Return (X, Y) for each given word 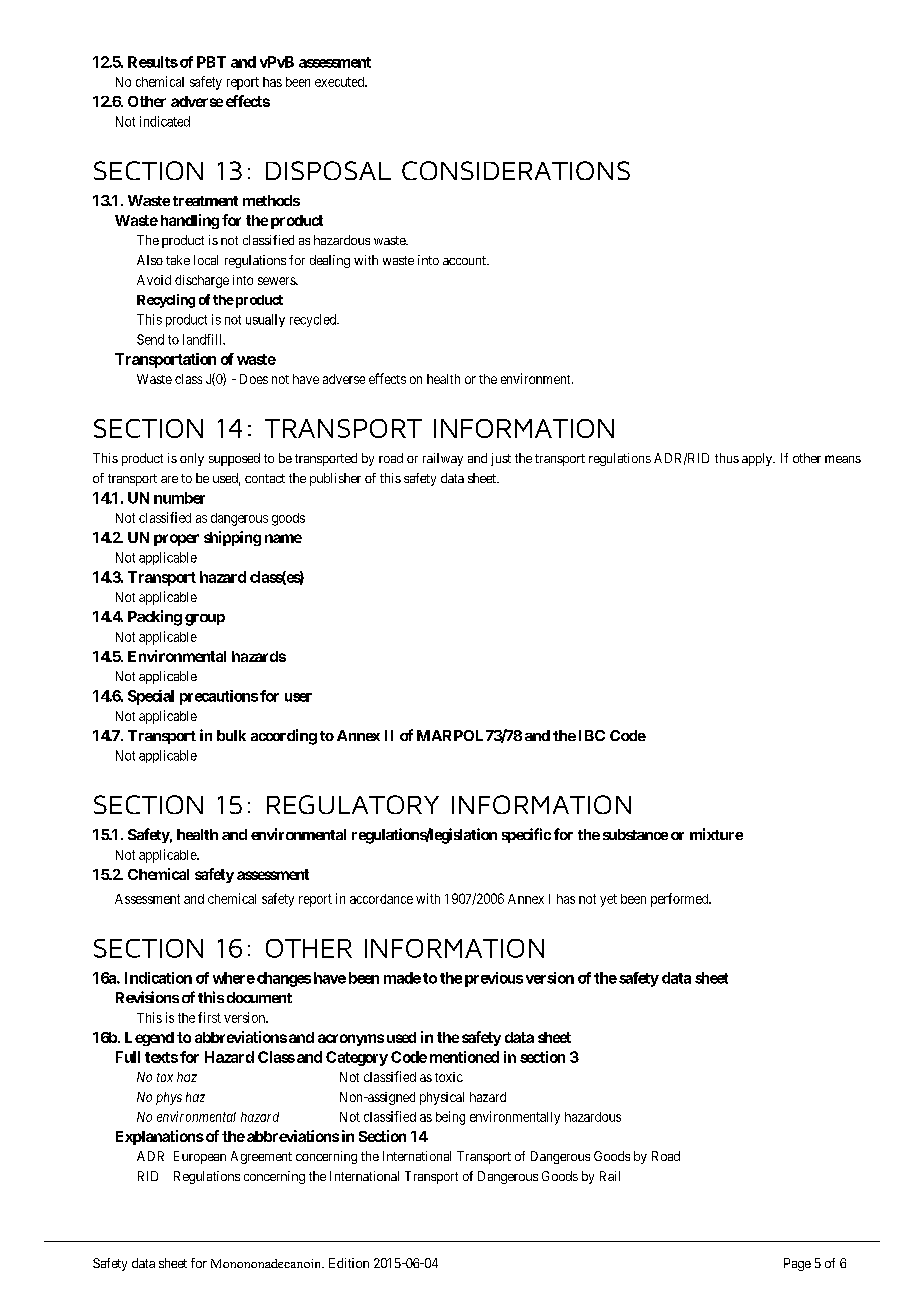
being (450, 1118)
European (200, 1157)
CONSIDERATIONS (516, 170)
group (205, 620)
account (465, 260)
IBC (592, 735)
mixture (716, 834)
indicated (165, 121)
